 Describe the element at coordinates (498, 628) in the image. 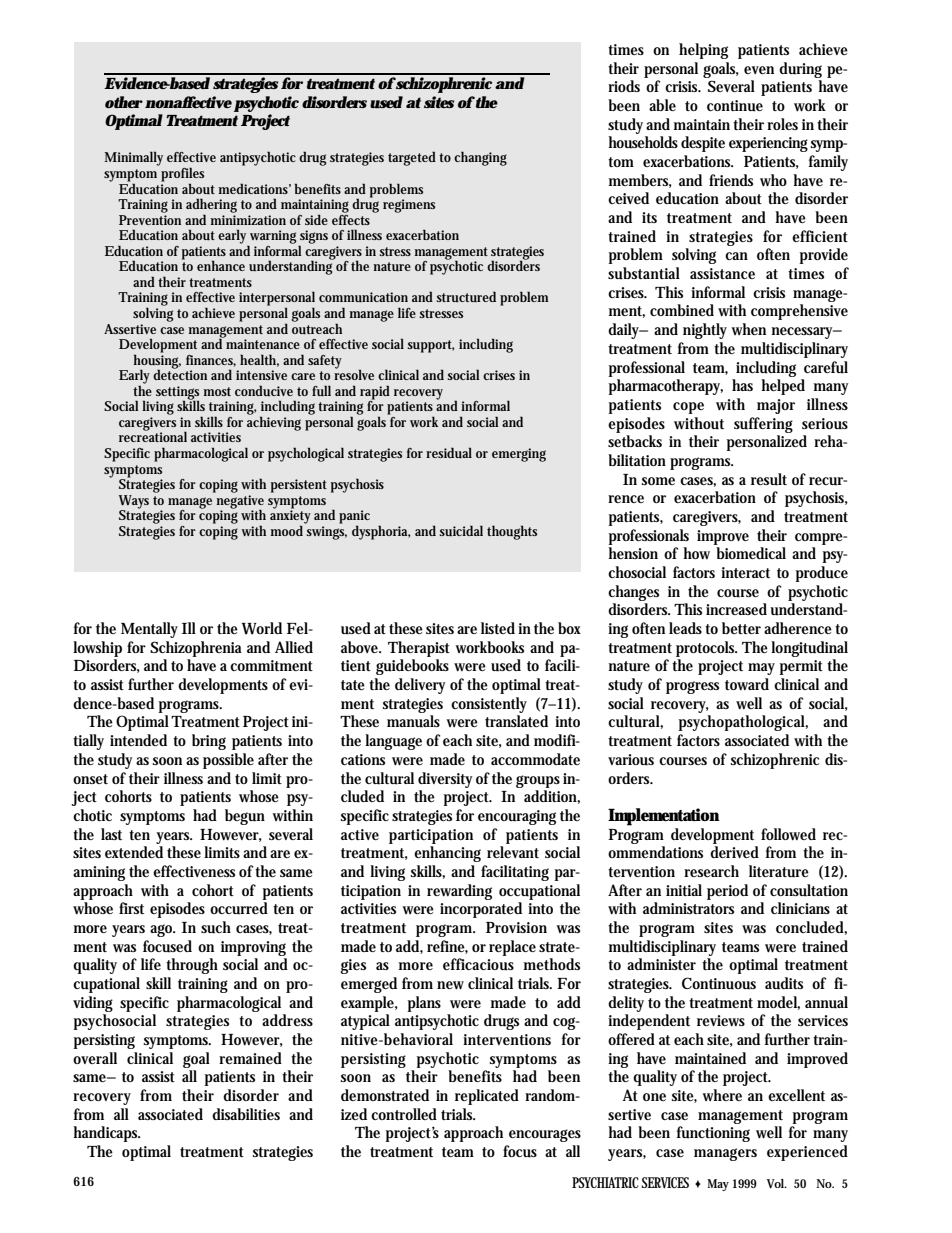

I see `listed` at that location.
